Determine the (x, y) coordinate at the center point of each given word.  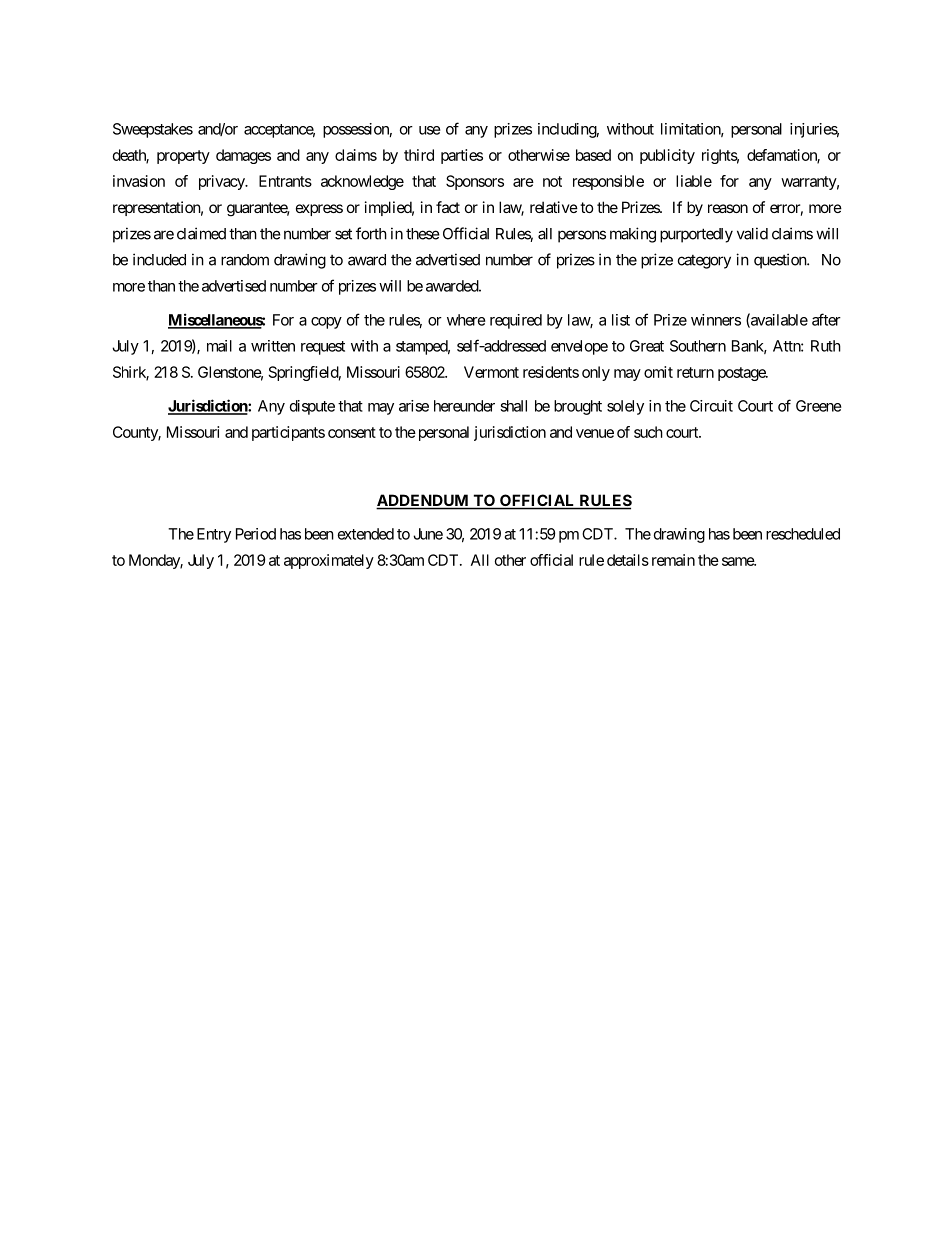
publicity (667, 156)
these (423, 234)
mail (219, 346)
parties (462, 156)
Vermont (491, 372)
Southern (698, 346)
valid (752, 233)
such (648, 432)
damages (243, 156)
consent (352, 432)
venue (595, 433)
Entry (214, 535)
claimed (201, 233)
